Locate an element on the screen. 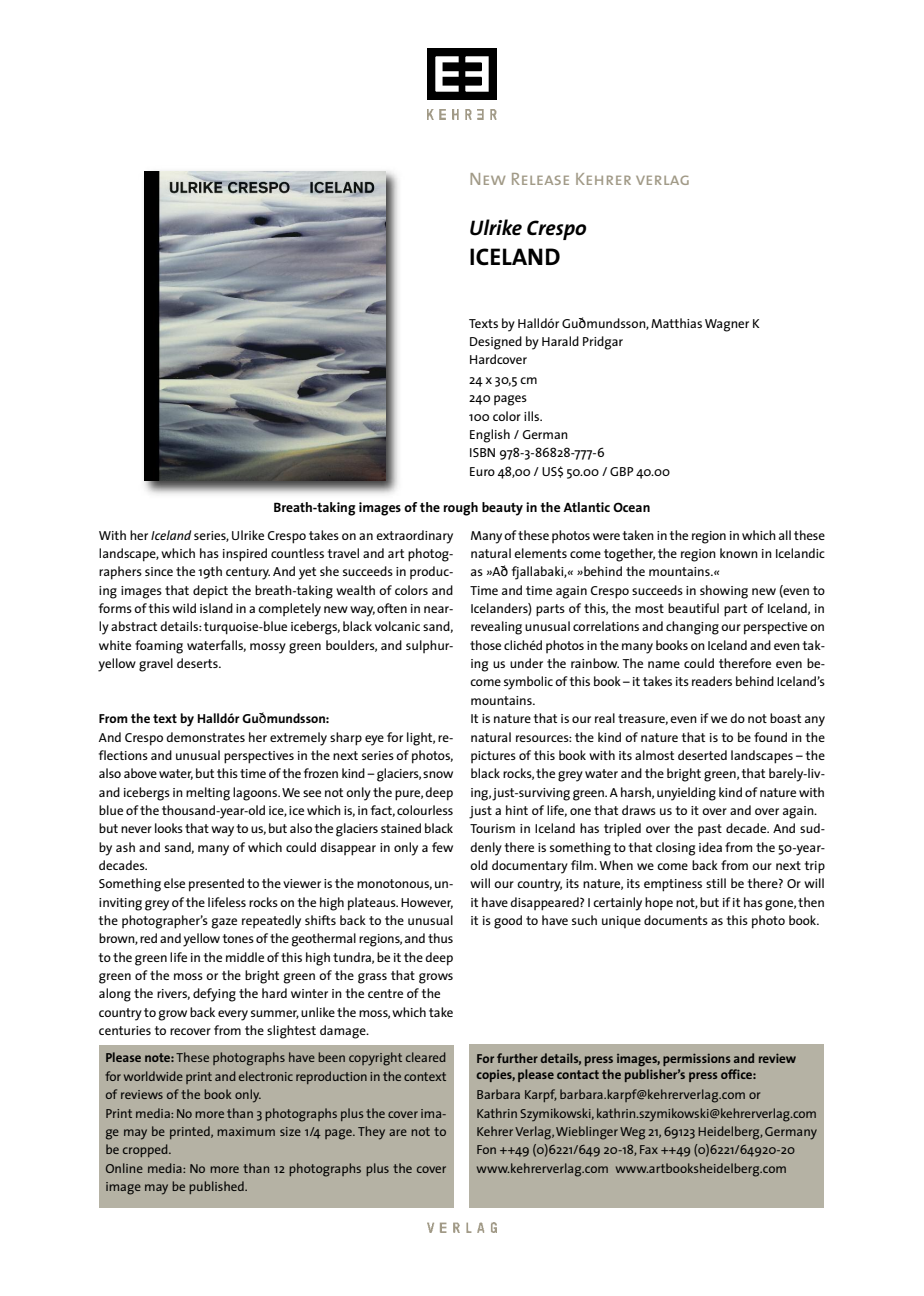 The image size is (924, 1296). published is located at coordinates (217, 1187).
